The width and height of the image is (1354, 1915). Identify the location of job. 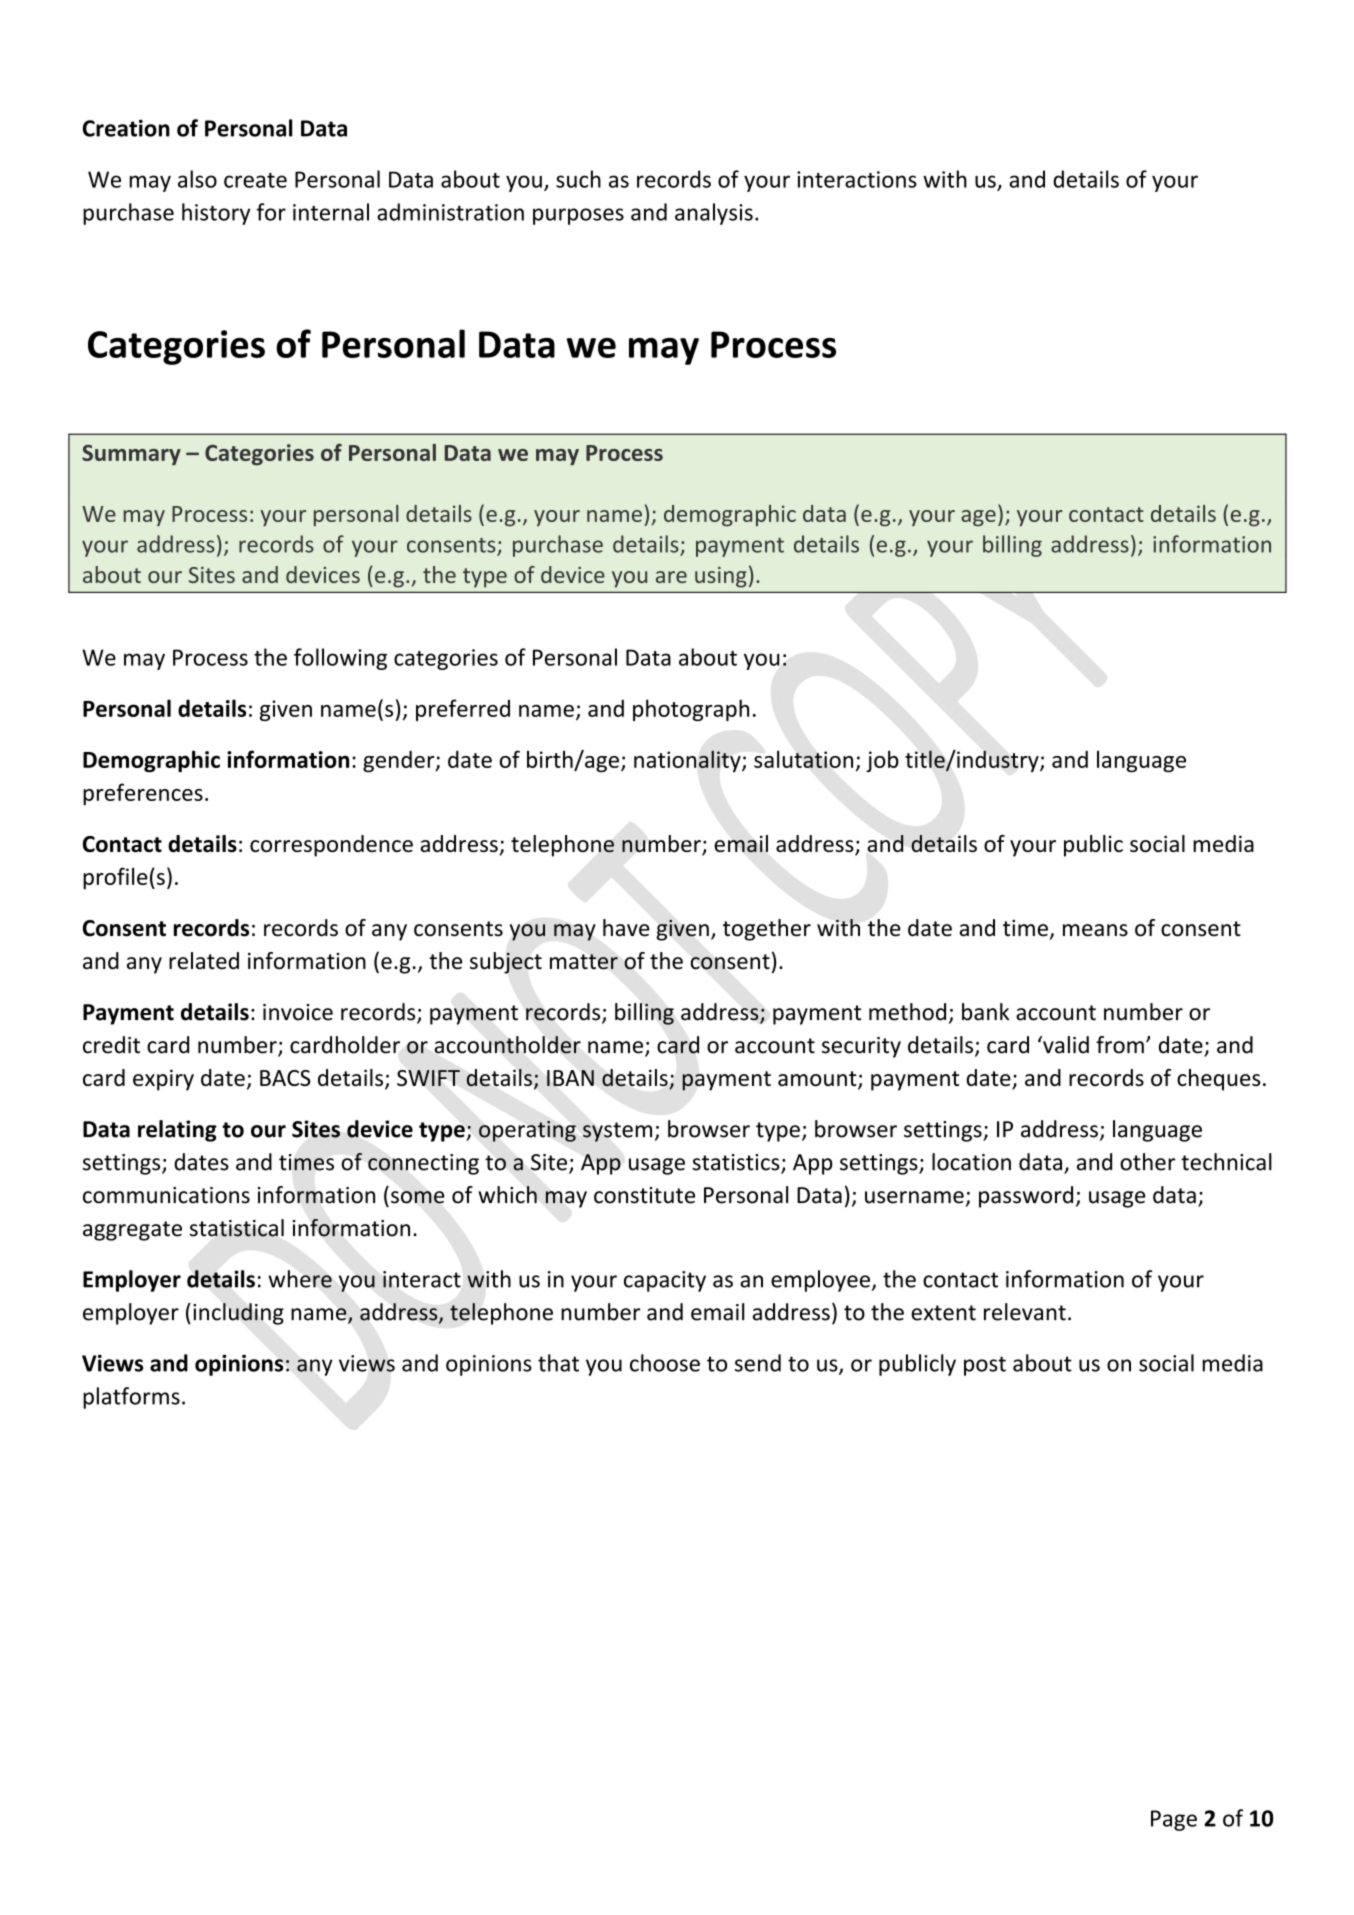
(882, 761).
